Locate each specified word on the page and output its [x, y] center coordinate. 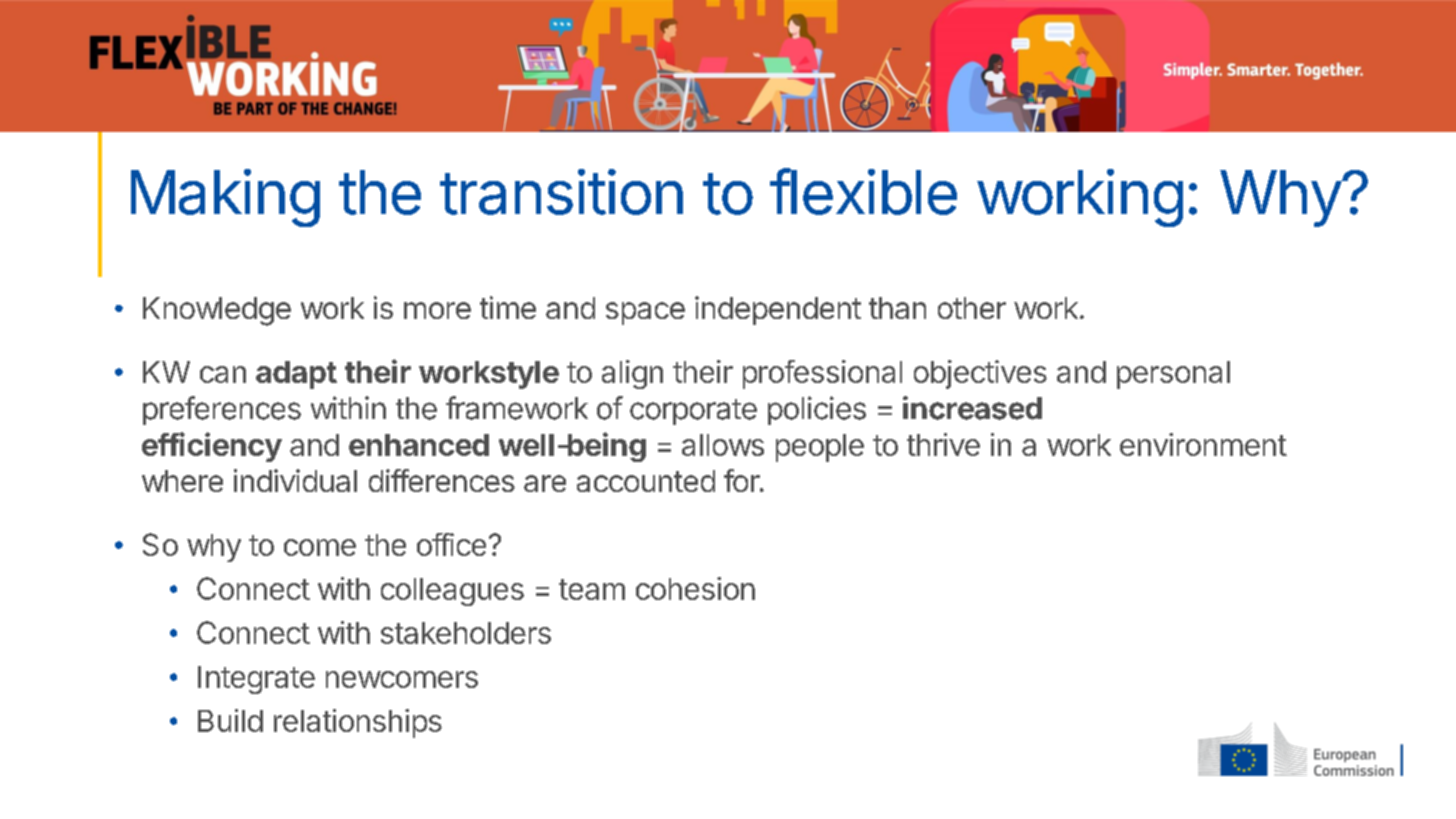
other [972, 308]
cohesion [695, 588]
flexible [863, 191]
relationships [358, 723]
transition [561, 192]
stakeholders [466, 633]
